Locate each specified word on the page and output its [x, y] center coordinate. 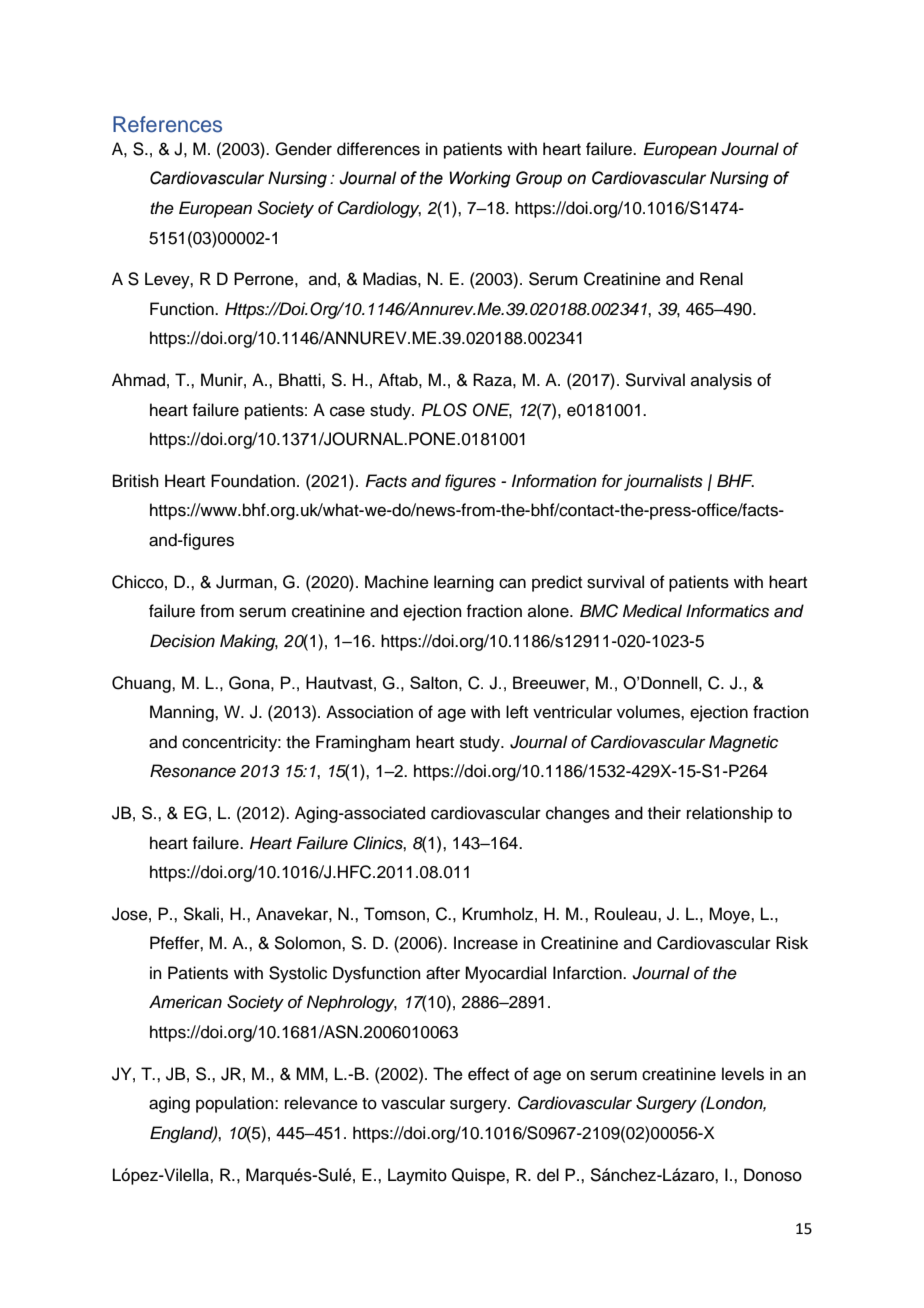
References [167, 124]
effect [488, 1074]
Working [480, 179]
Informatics [727, 611]
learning [464, 583]
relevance [321, 1103]
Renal [721, 279]
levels [743, 1074]
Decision [182, 641]
